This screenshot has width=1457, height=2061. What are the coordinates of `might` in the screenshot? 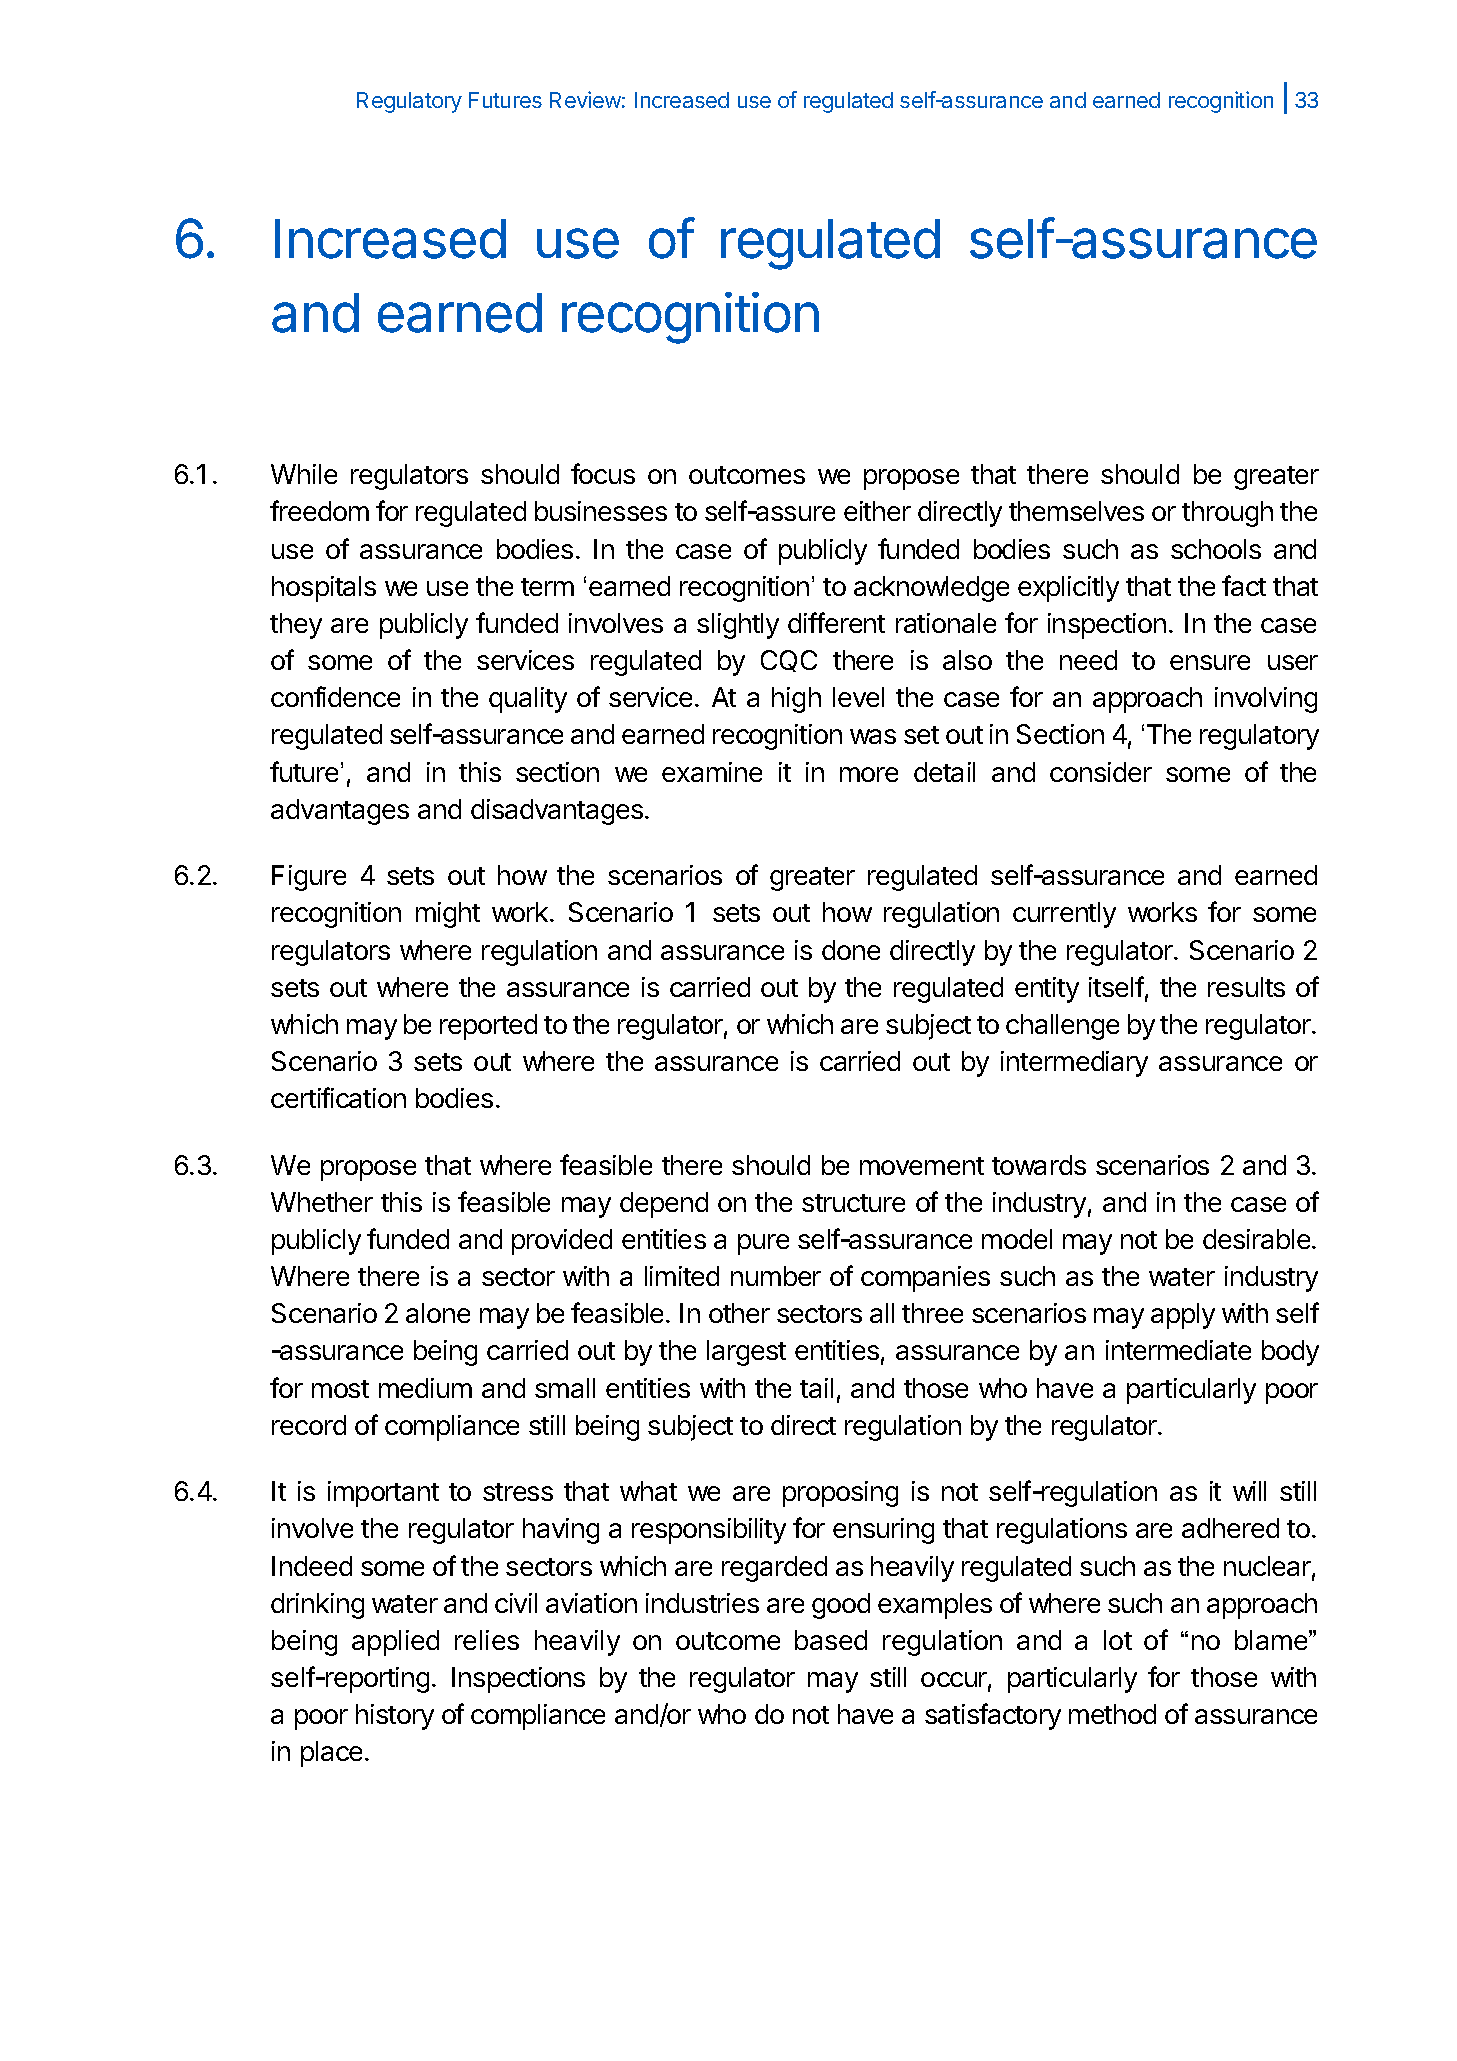 It's located at (448, 915).
